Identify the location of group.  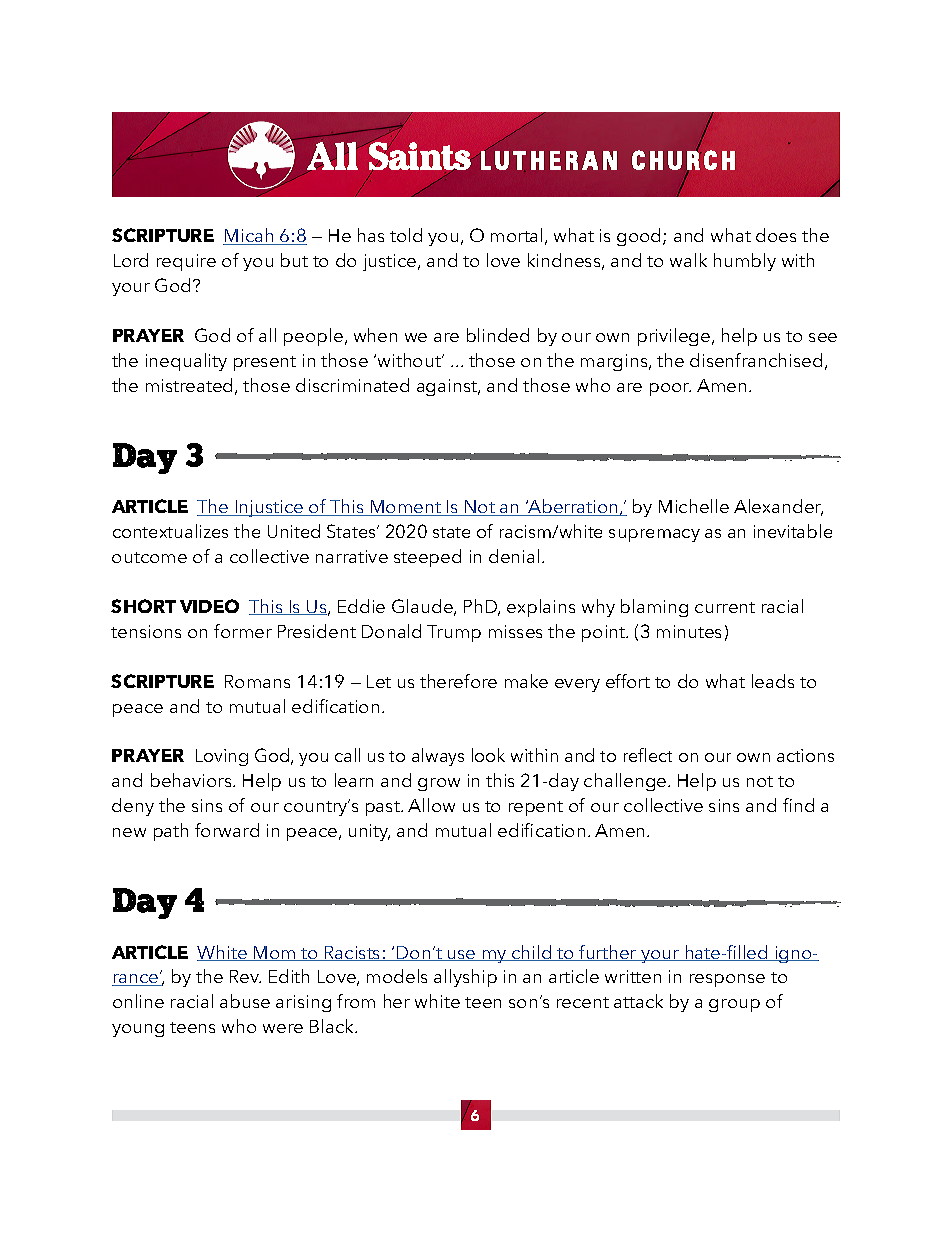
(734, 1005).
